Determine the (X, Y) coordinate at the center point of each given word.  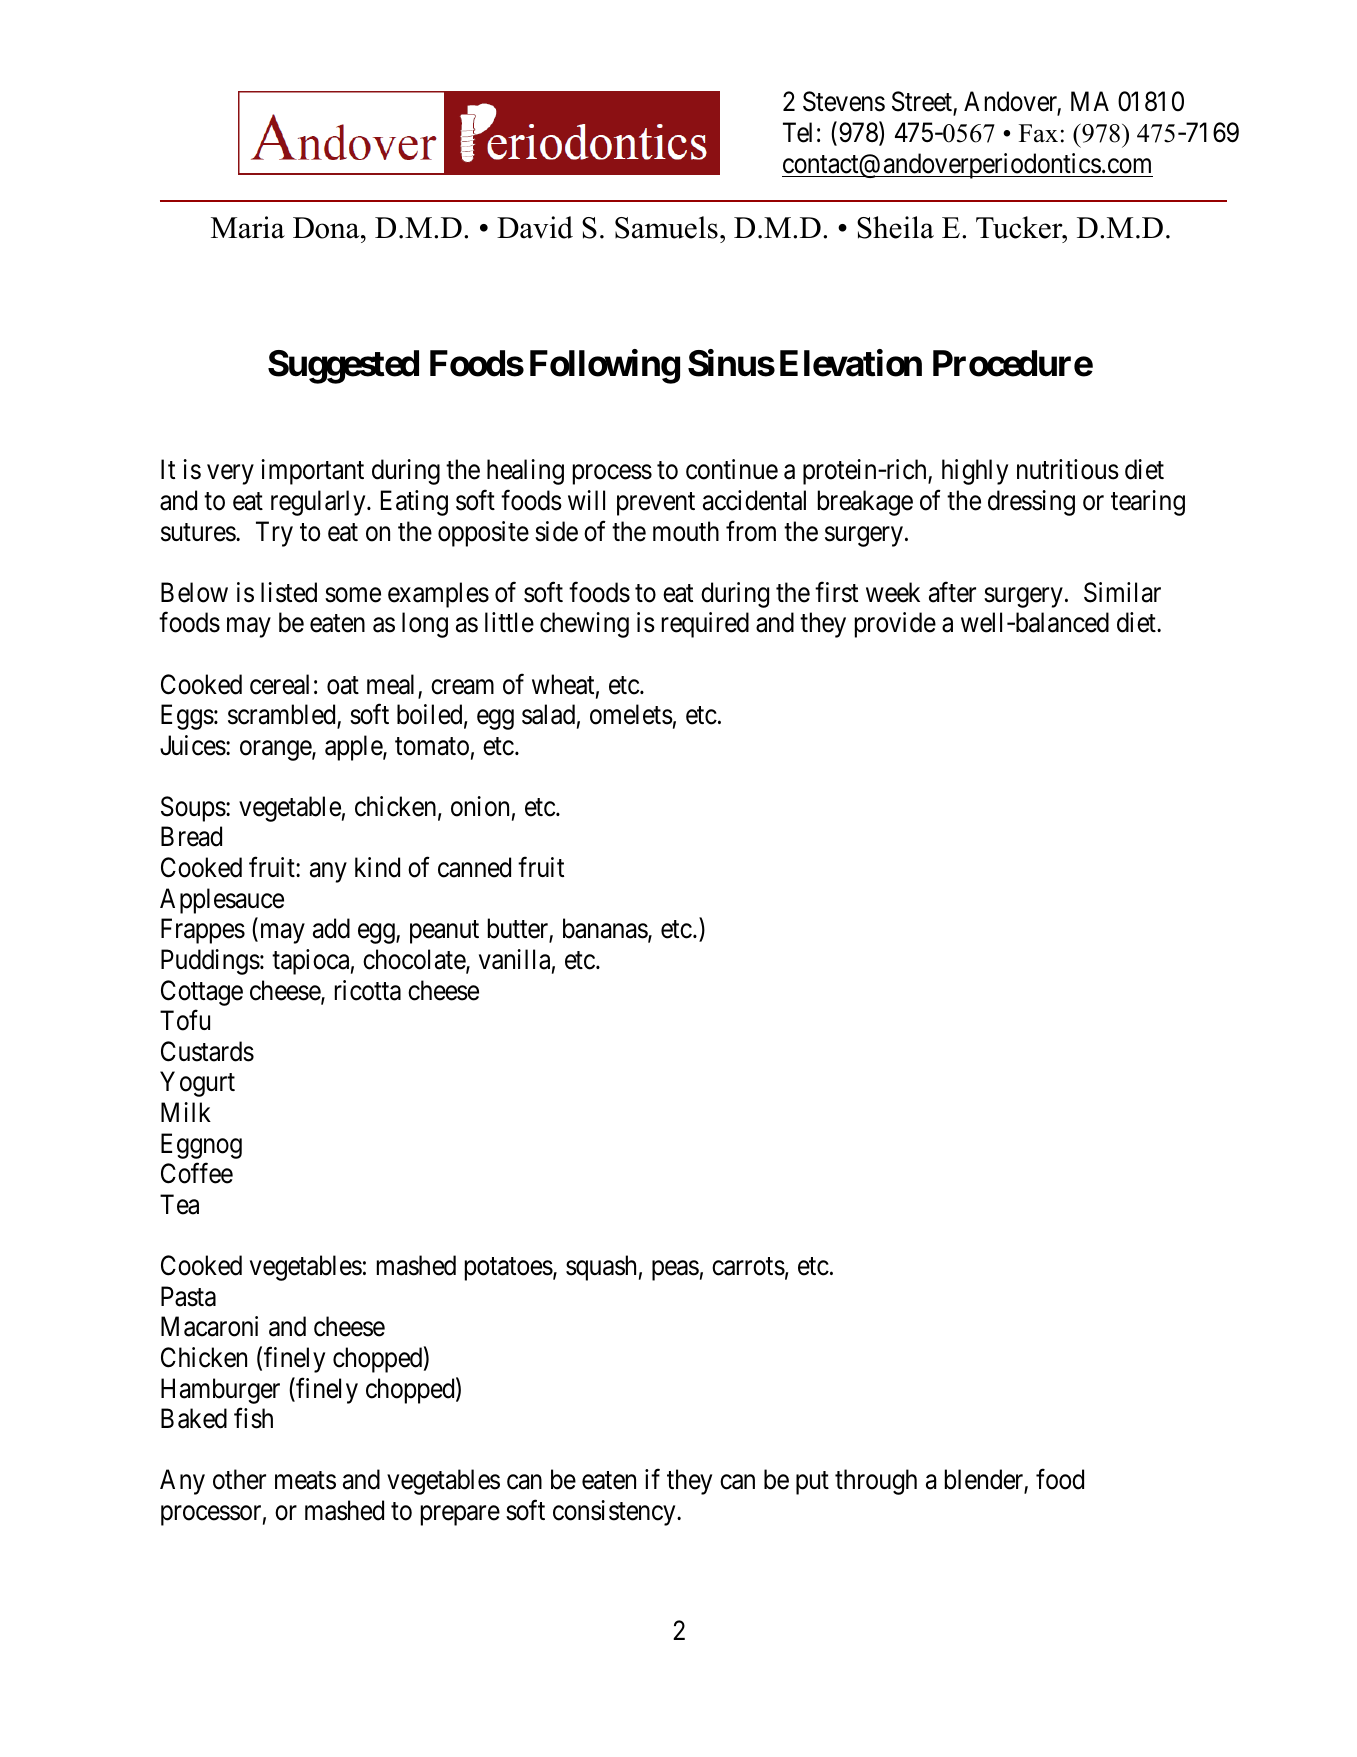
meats (305, 1481)
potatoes (509, 1269)
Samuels (666, 227)
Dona (327, 228)
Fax (1038, 133)
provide (895, 625)
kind (377, 867)
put (812, 1483)
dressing (1031, 503)
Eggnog (201, 1146)
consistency (615, 1513)
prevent (656, 504)
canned (474, 867)
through (876, 1482)
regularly (319, 503)
